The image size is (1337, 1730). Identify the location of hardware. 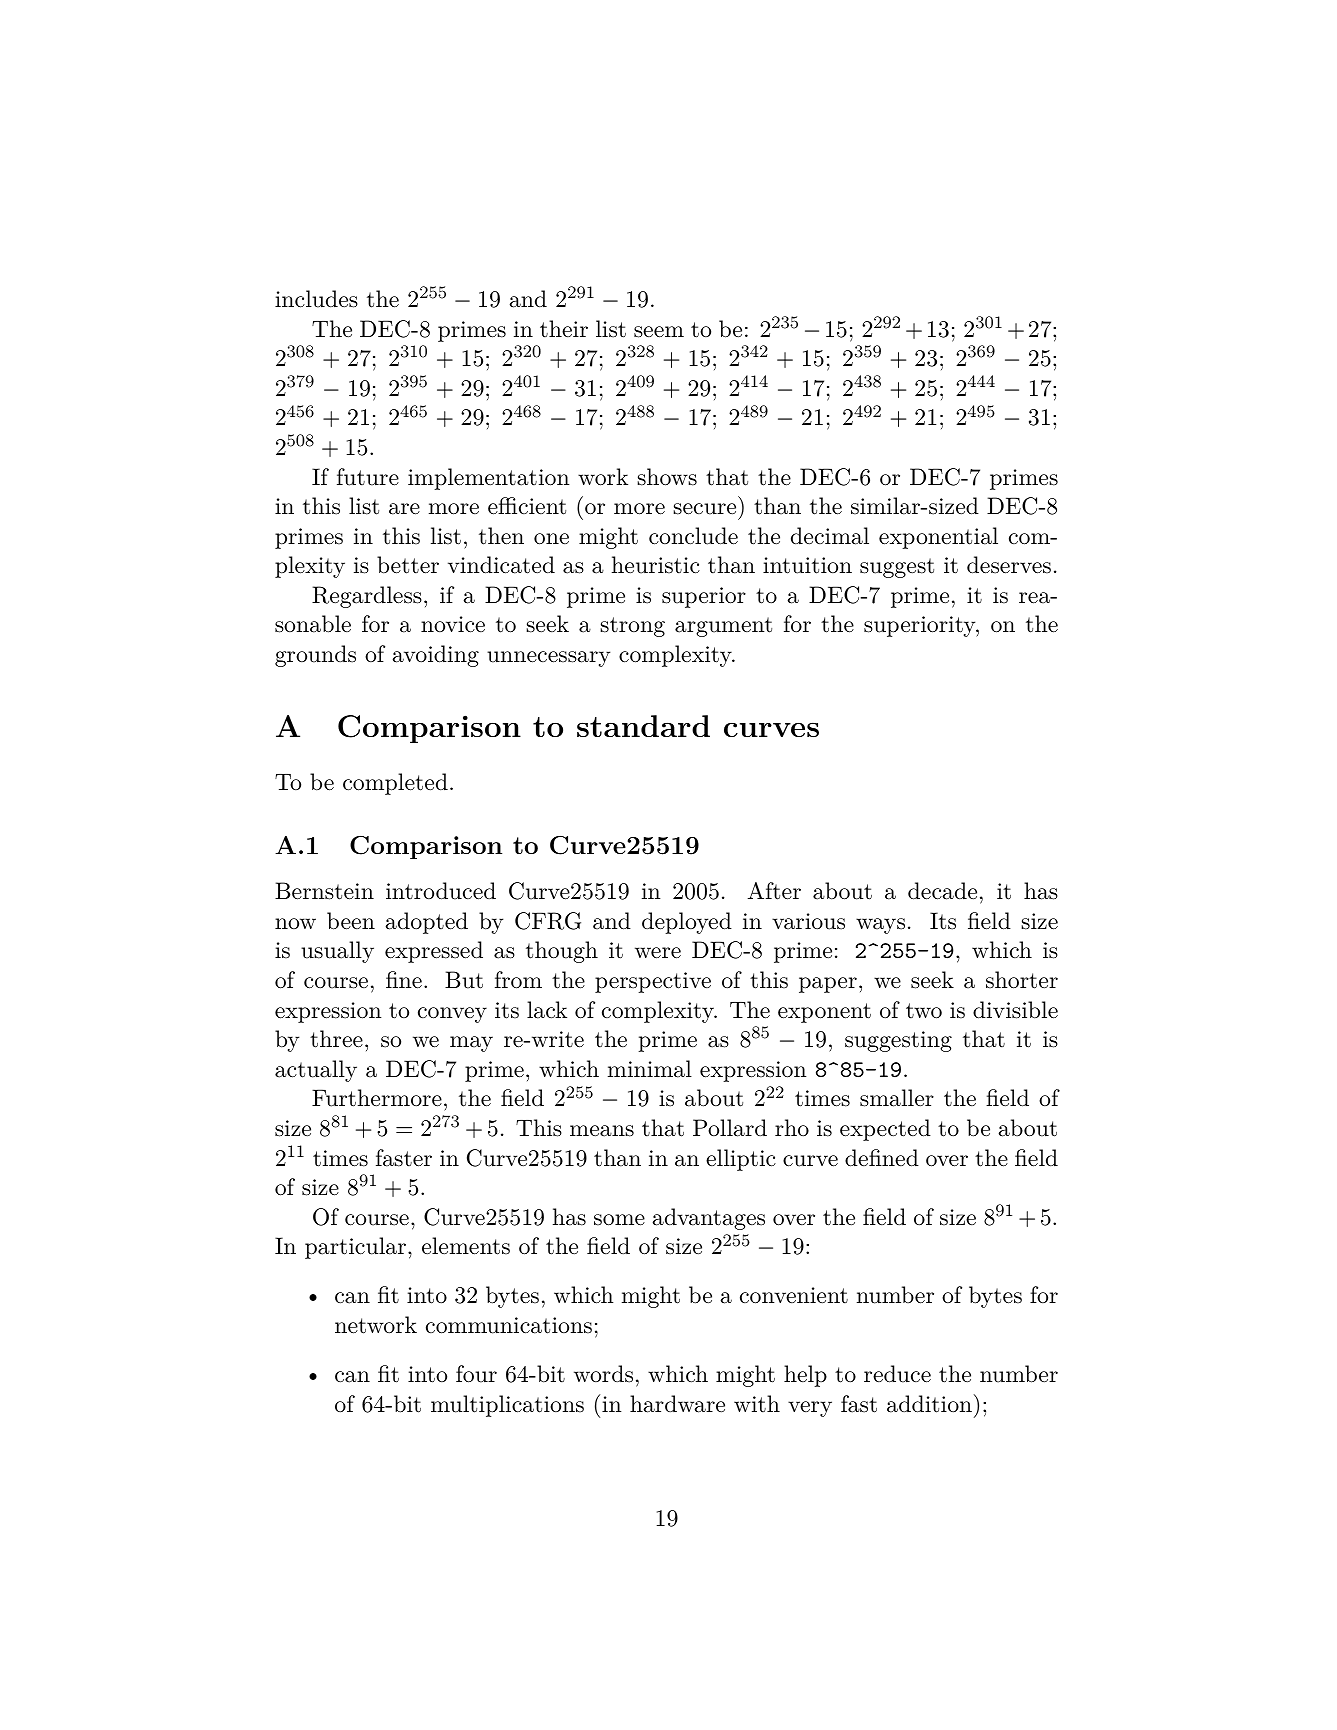
(677, 1404).
